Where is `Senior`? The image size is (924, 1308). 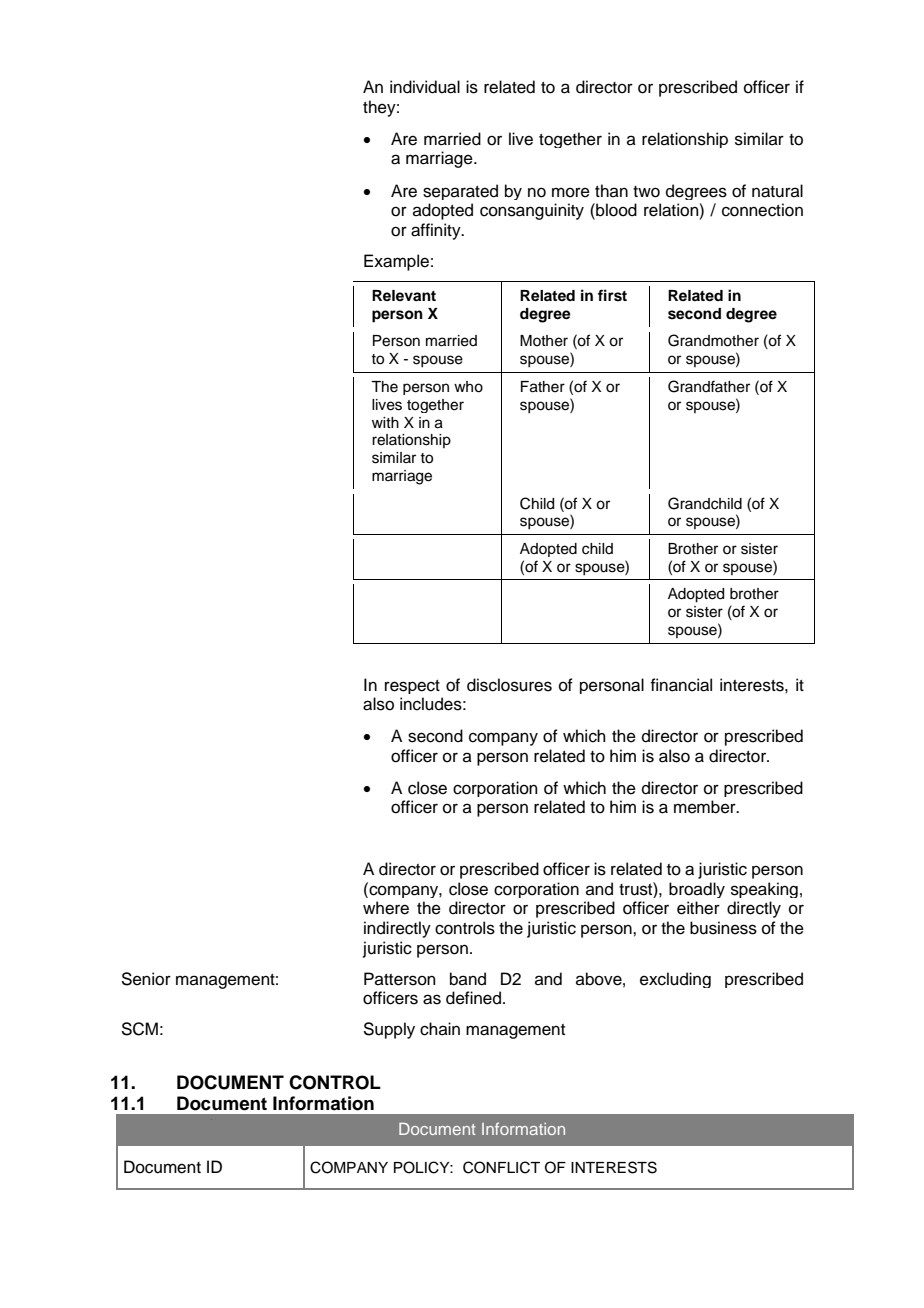
Senior is located at coordinates (146, 979).
